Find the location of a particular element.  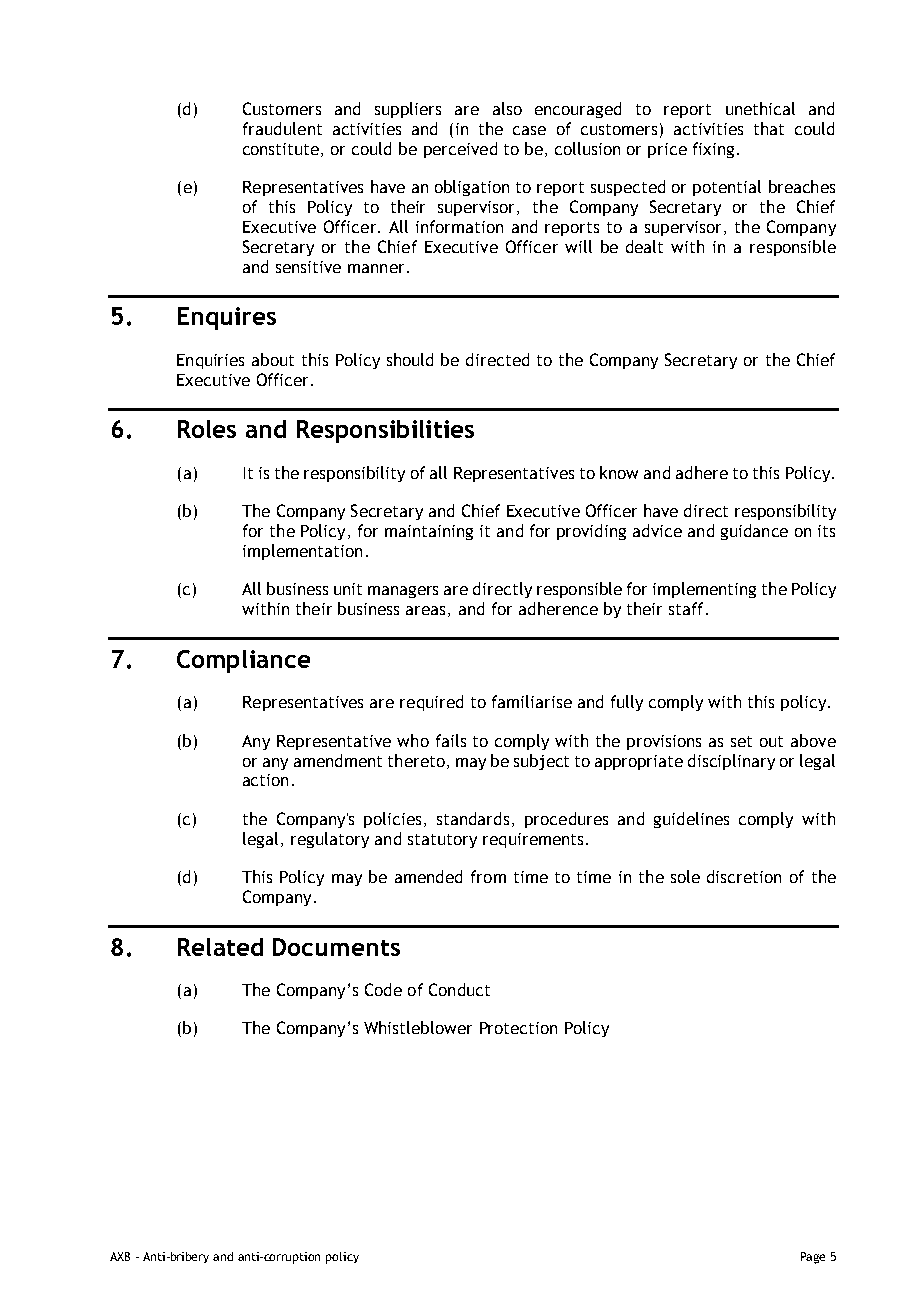

discretion is located at coordinates (744, 876).
